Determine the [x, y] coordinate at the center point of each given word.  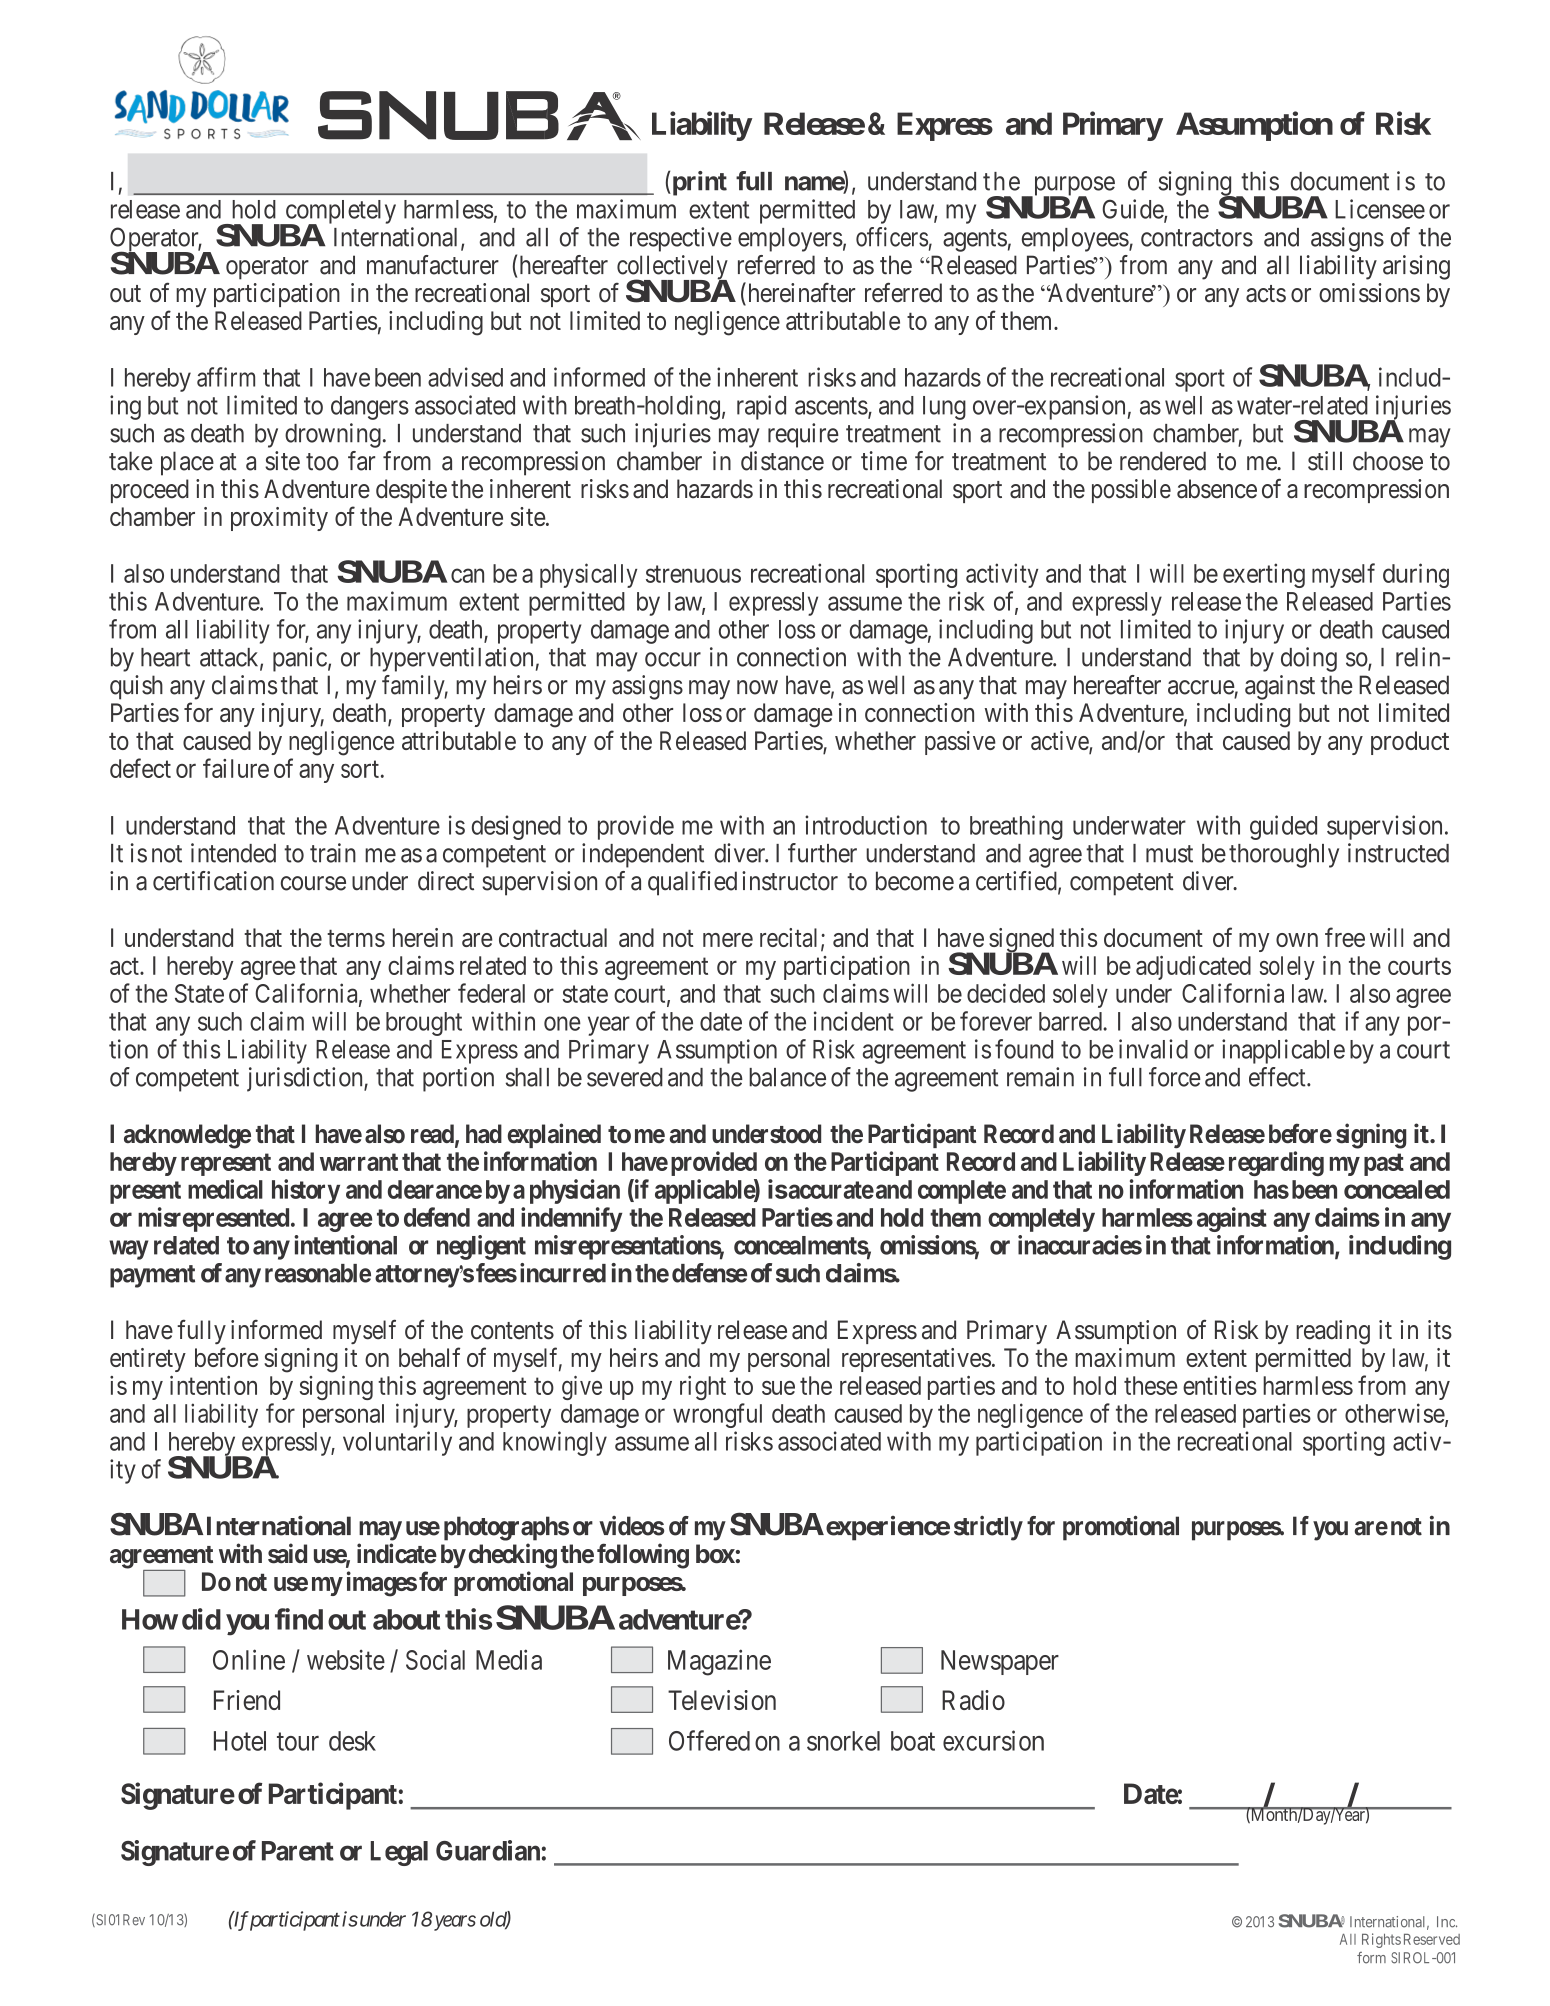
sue [778, 1388]
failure [236, 768]
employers [790, 240]
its [1440, 1330]
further [822, 853]
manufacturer [433, 265]
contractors [1197, 238]
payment [152, 1276]
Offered [709, 1740]
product [1410, 743]
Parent [298, 1851]
